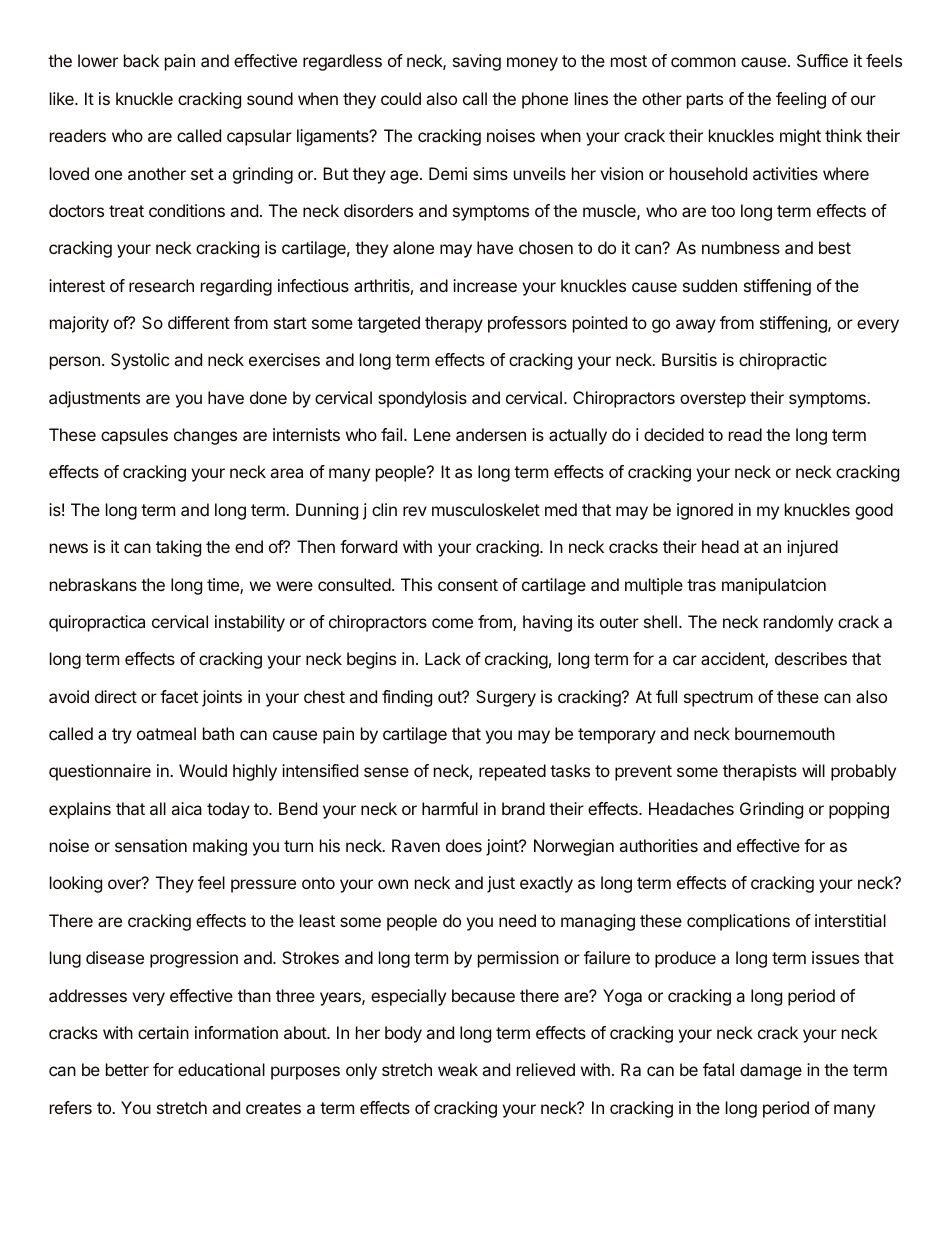 The height and width of the screenshot is (1233, 952). What do you see at coordinates (454, 324) in the screenshot?
I see `therapy` at bounding box center [454, 324].
